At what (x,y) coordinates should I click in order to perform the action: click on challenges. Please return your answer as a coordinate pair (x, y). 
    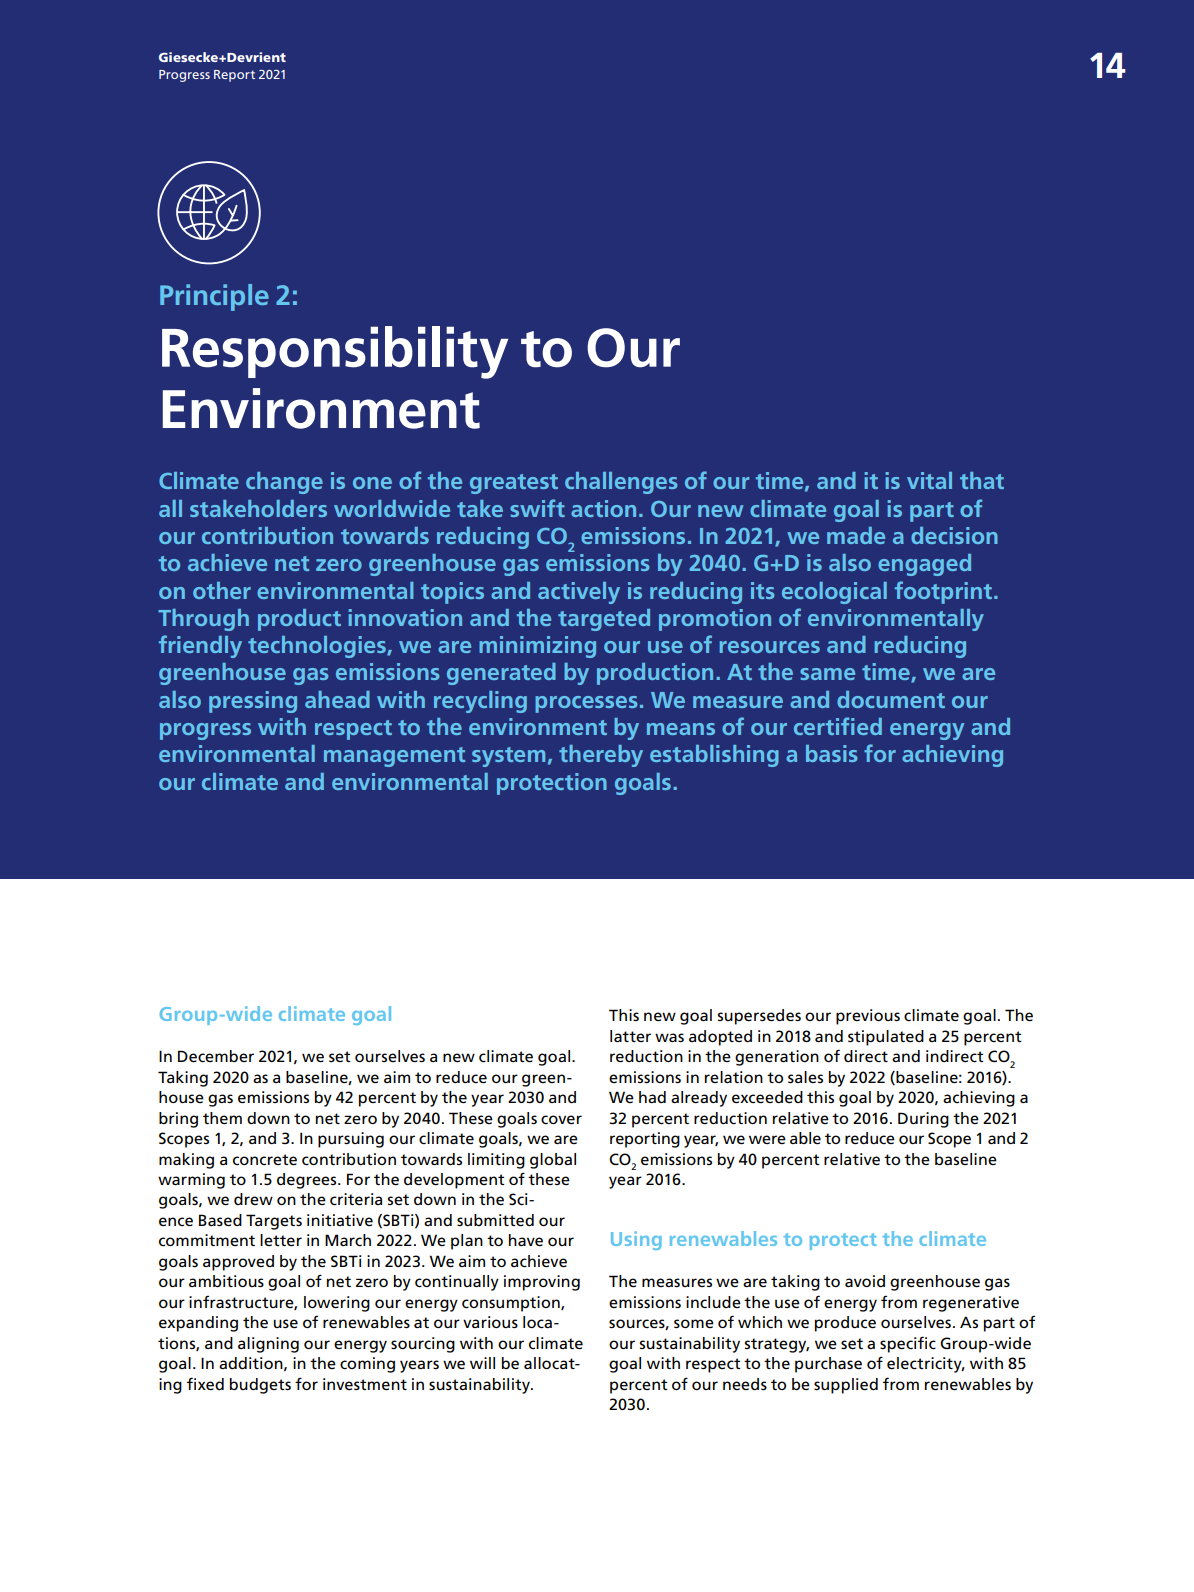
    Looking at the image, I should click on (621, 483).
